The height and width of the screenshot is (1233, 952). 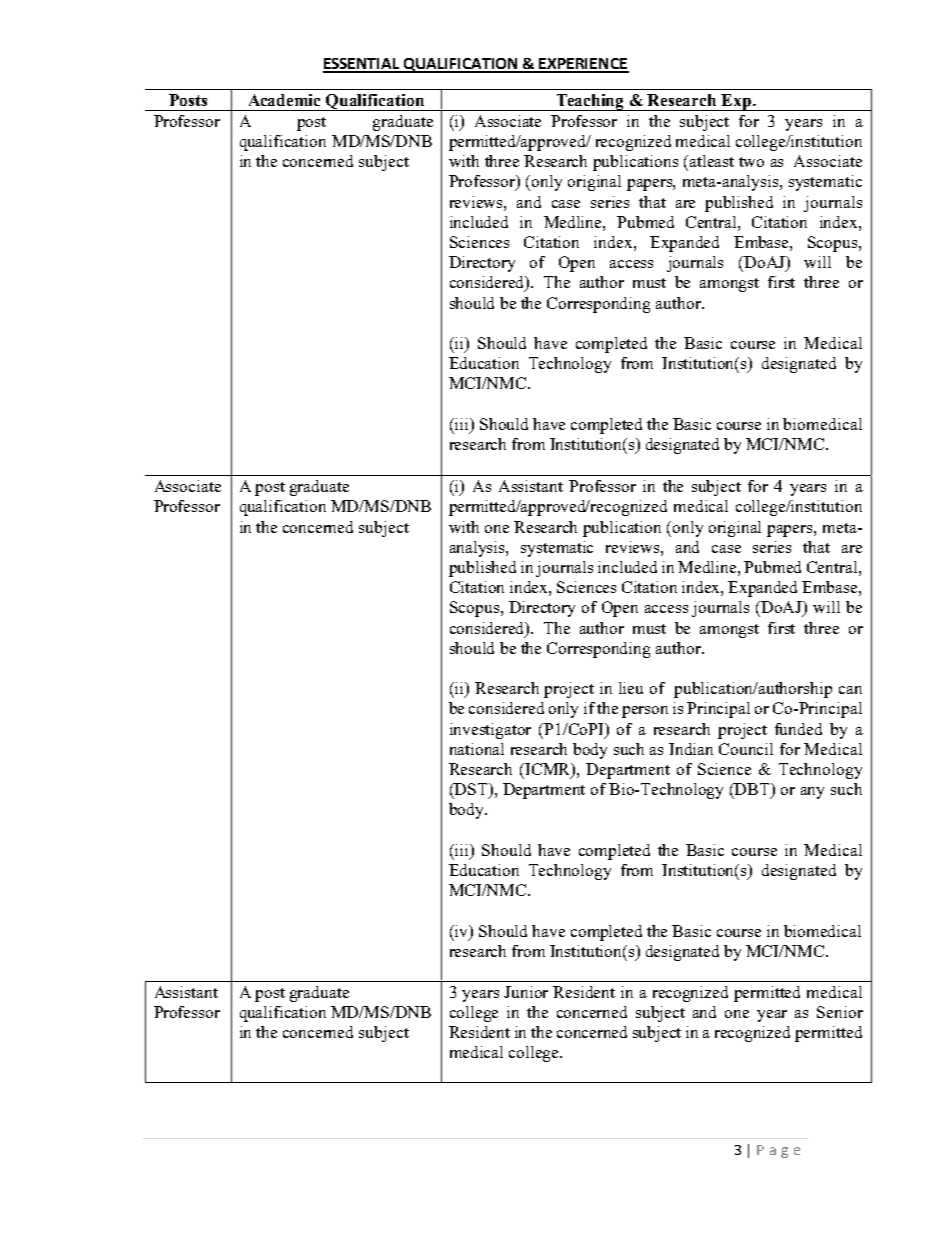 What do you see at coordinates (362, 65) in the screenshot?
I see `ESSENTIAL` at bounding box center [362, 65].
